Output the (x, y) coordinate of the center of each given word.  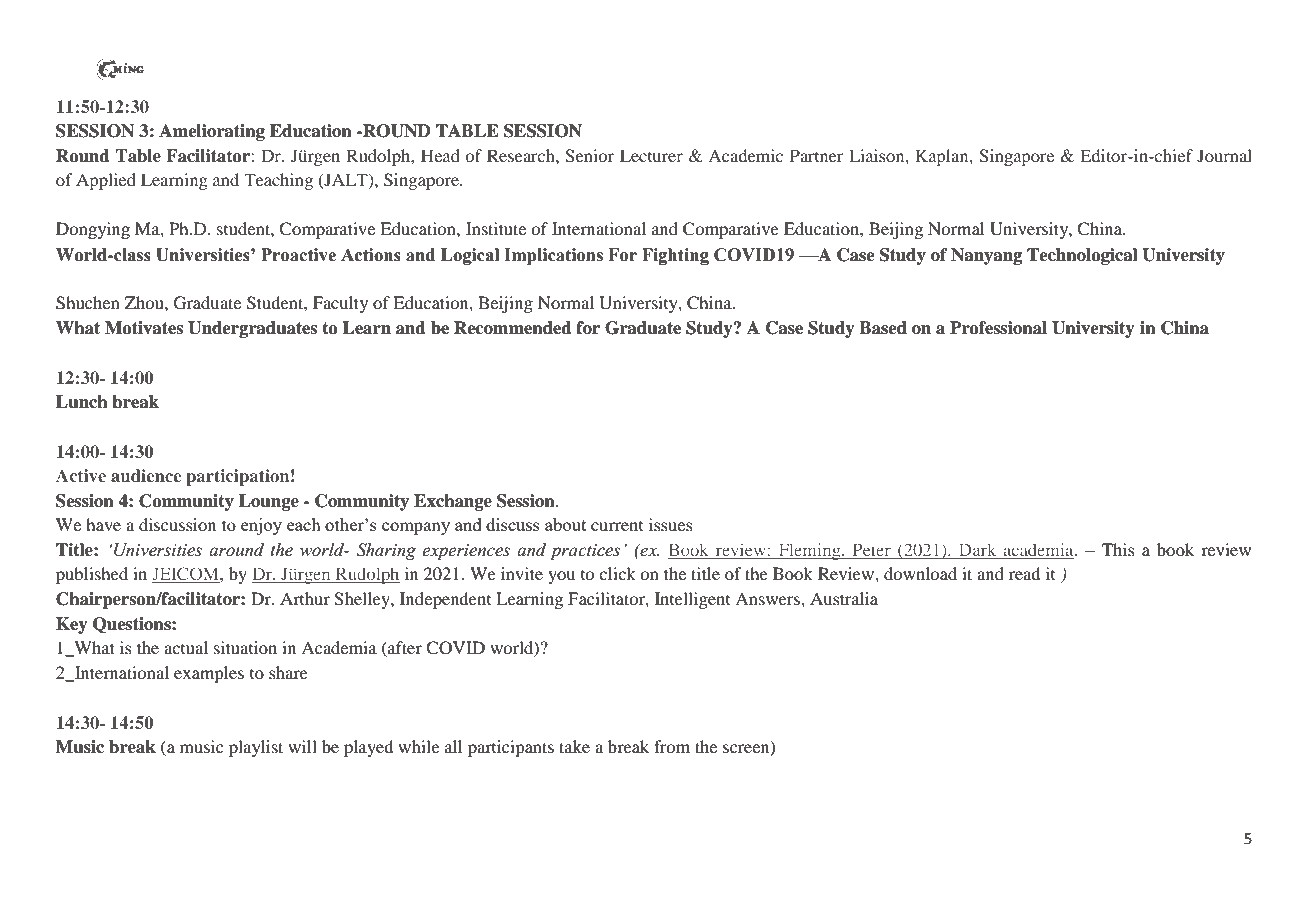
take (574, 746)
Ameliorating (212, 132)
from (672, 746)
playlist (256, 748)
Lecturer (651, 155)
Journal (1224, 155)
